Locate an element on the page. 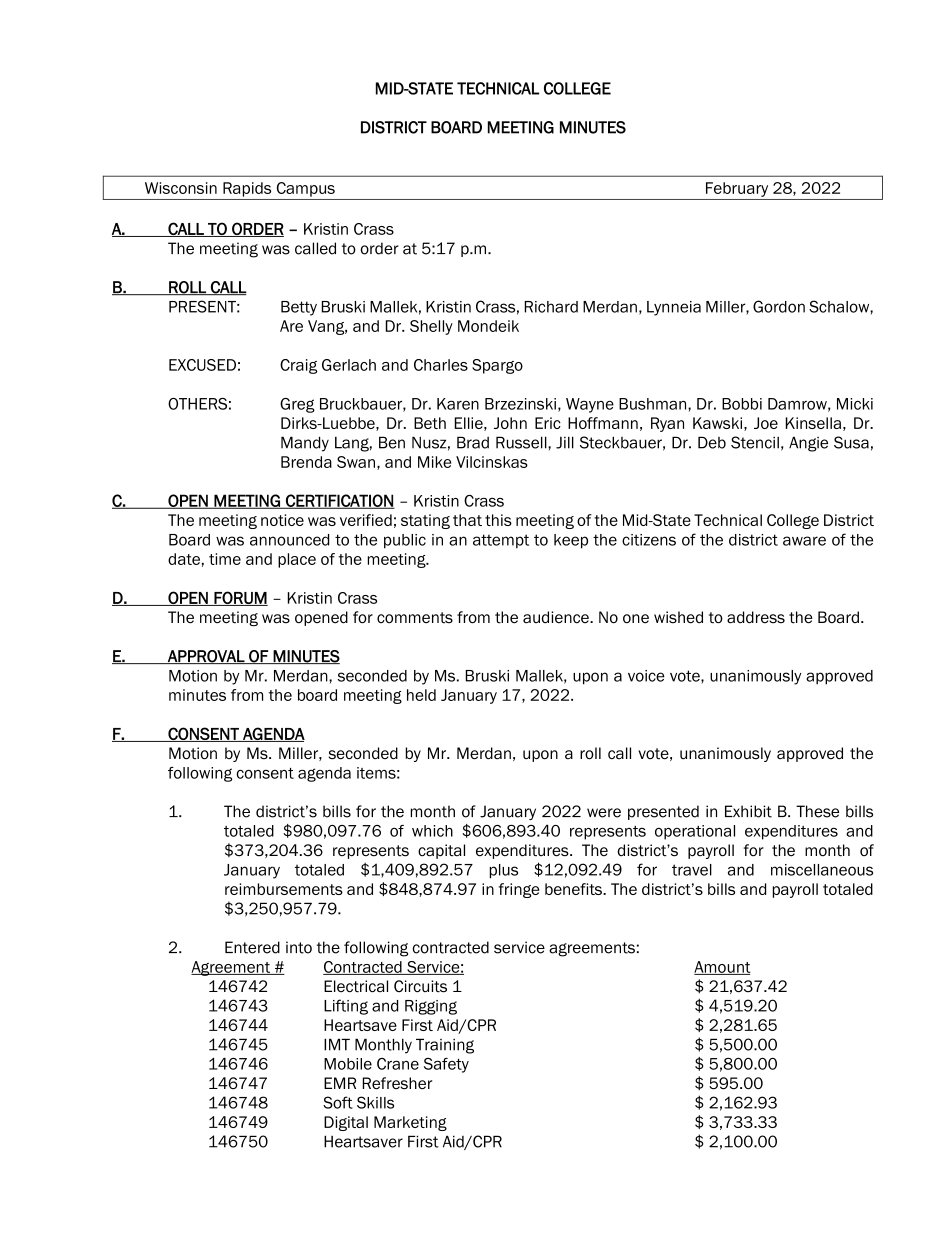 This document has height=1233, width=952. APPROVAL is located at coordinates (206, 657).
